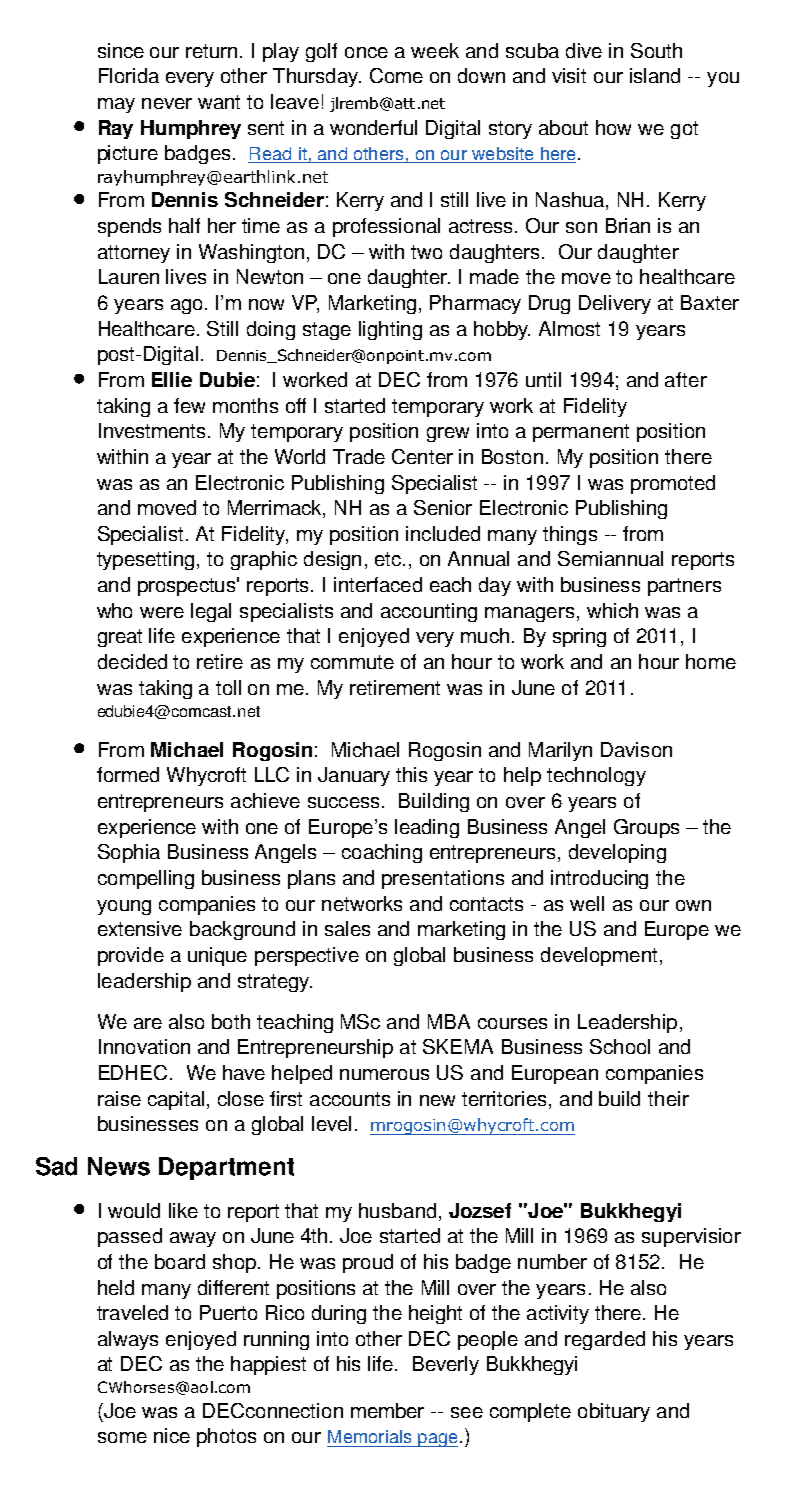 Image resolution: width=810 pixels, height=1512 pixels. What do you see at coordinates (146, 879) in the document?
I see `compelling` at bounding box center [146, 879].
